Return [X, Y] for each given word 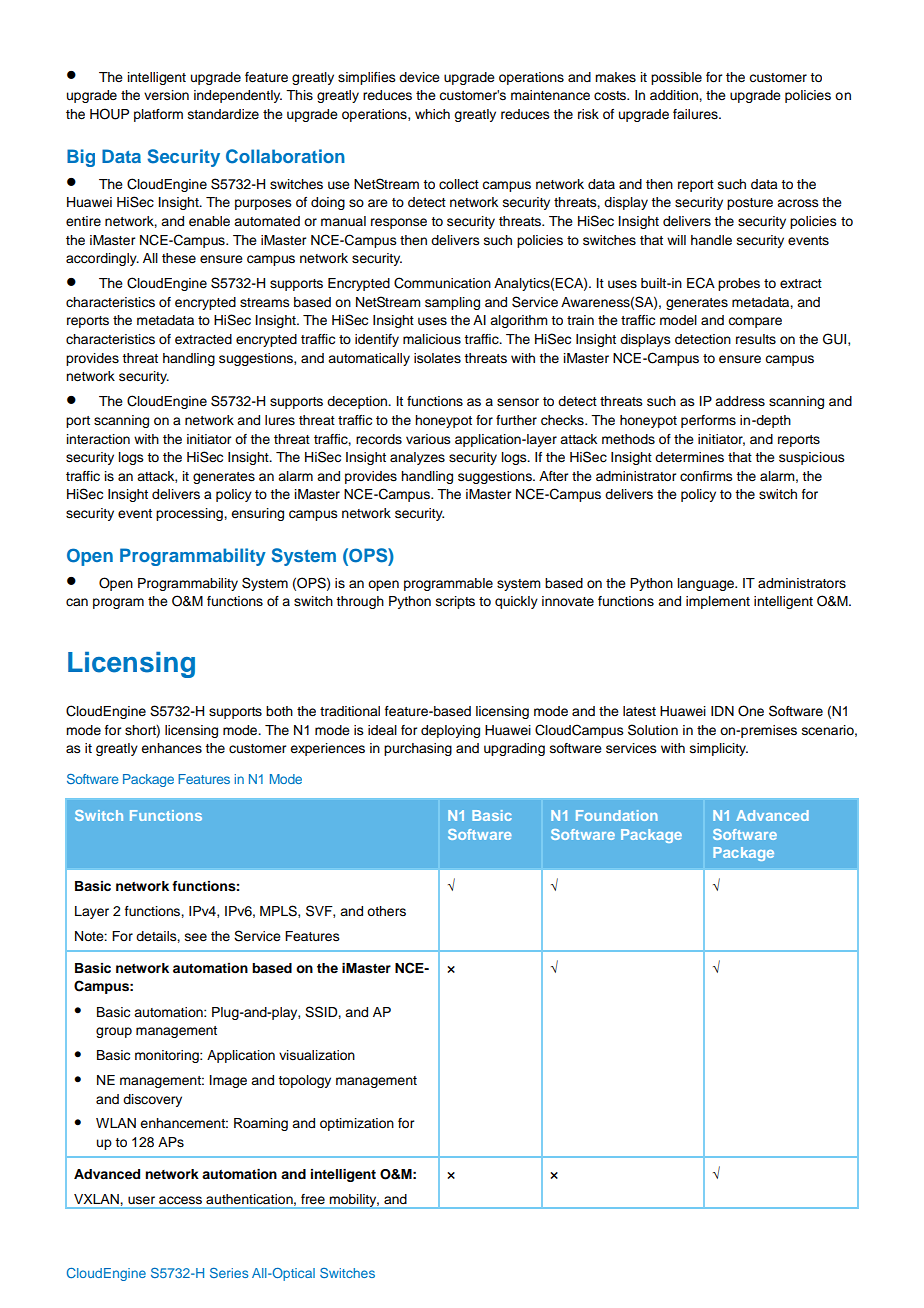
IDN [722, 711]
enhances [171, 748]
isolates [437, 358]
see [196, 937]
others [386, 911]
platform [158, 115]
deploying [450, 731]
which [432, 114]
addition [675, 95]
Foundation [617, 815]
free [313, 1199]
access [180, 1200]
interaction [98, 439]
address [740, 401]
